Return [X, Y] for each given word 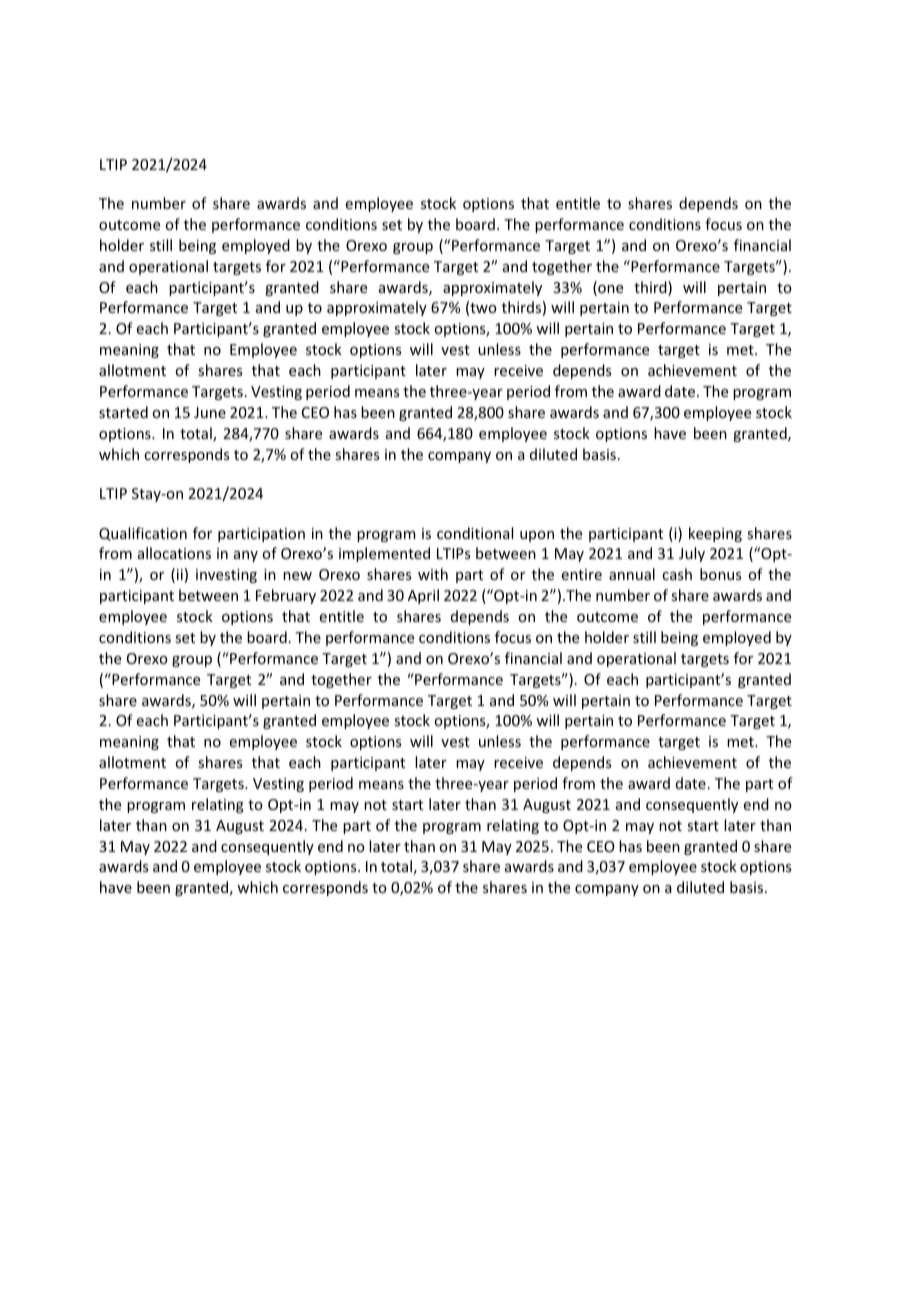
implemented [384, 554]
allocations [174, 553]
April [423, 596]
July [692, 554]
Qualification [143, 534]
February [286, 596]
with [433, 574]
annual [632, 574]
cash [677, 574]
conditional [475, 533]
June [210, 412]
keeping [715, 534]
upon [537, 536]
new [297, 576]
